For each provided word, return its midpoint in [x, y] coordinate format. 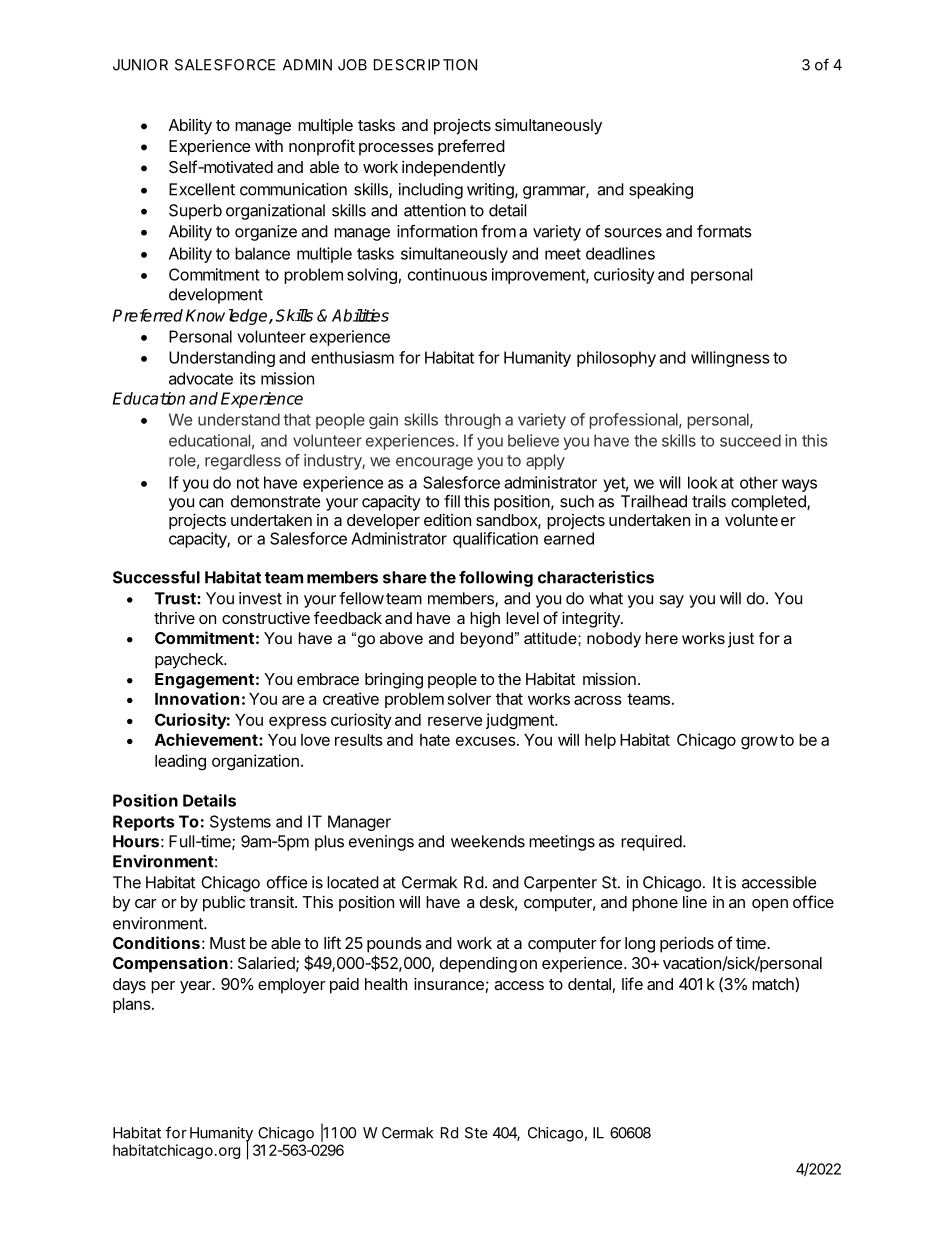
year [196, 987]
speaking [661, 191]
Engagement [204, 681]
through [472, 421]
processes [396, 149]
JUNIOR [140, 65]
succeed [750, 440]
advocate [201, 378]
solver [469, 699]
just [741, 640]
